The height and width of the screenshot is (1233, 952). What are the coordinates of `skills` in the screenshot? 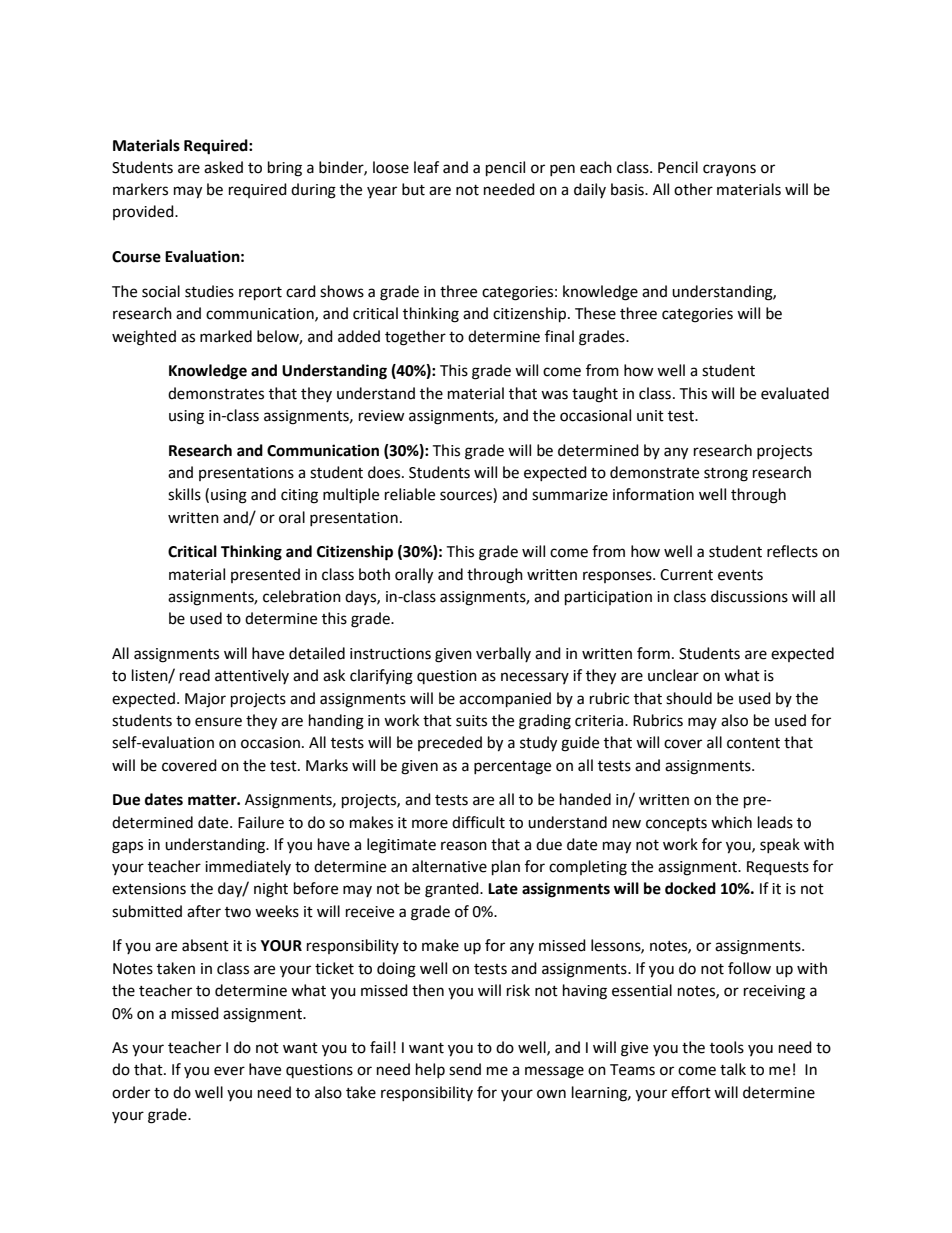 It's located at (184, 494).
